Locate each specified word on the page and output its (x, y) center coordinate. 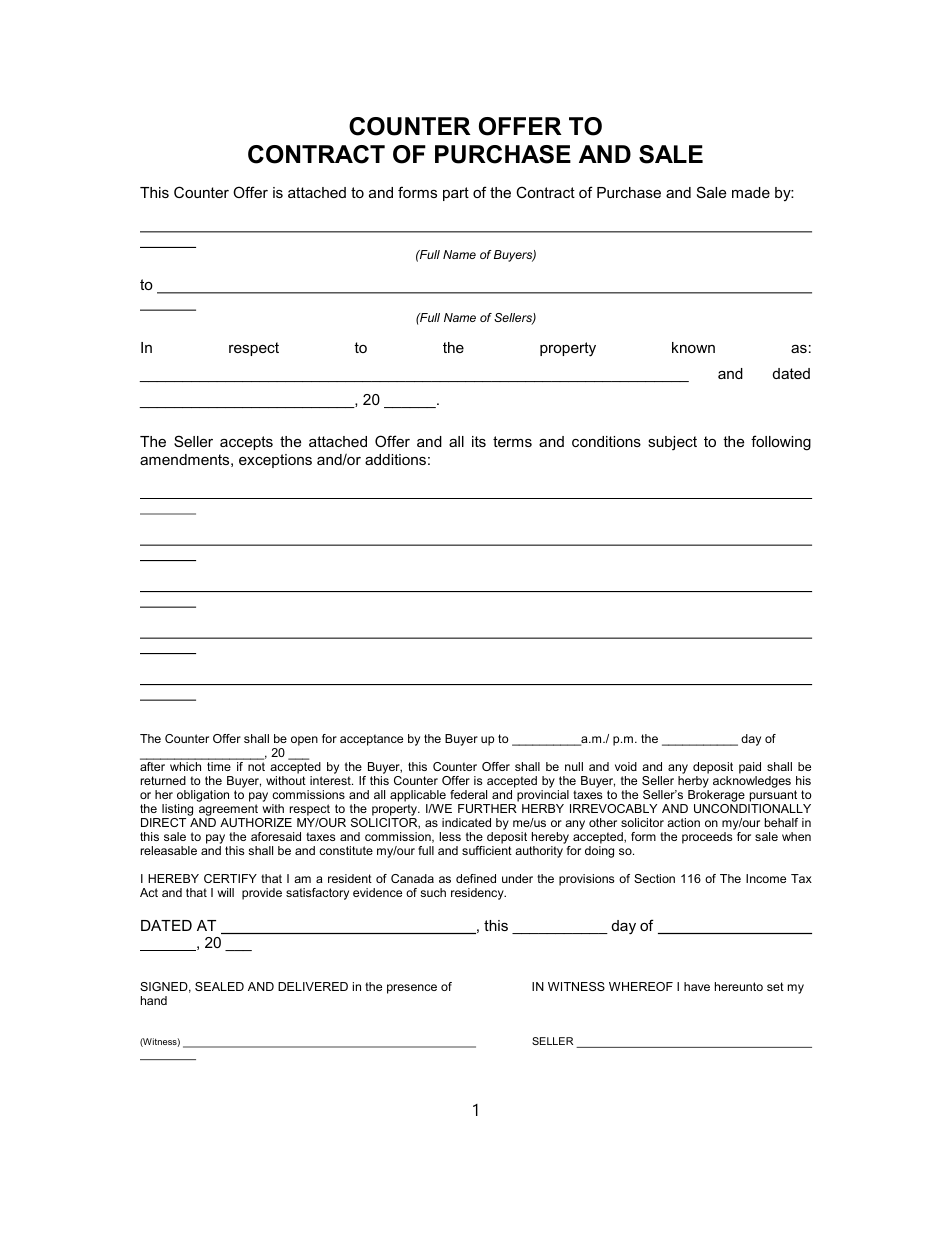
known (693, 347)
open (304, 741)
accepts (246, 443)
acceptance (371, 740)
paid (750, 768)
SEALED (219, 986)
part (456, 194)
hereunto (739, 986)
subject (672, 443)
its (479, 441)
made (751, 192)
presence (412, 989)
